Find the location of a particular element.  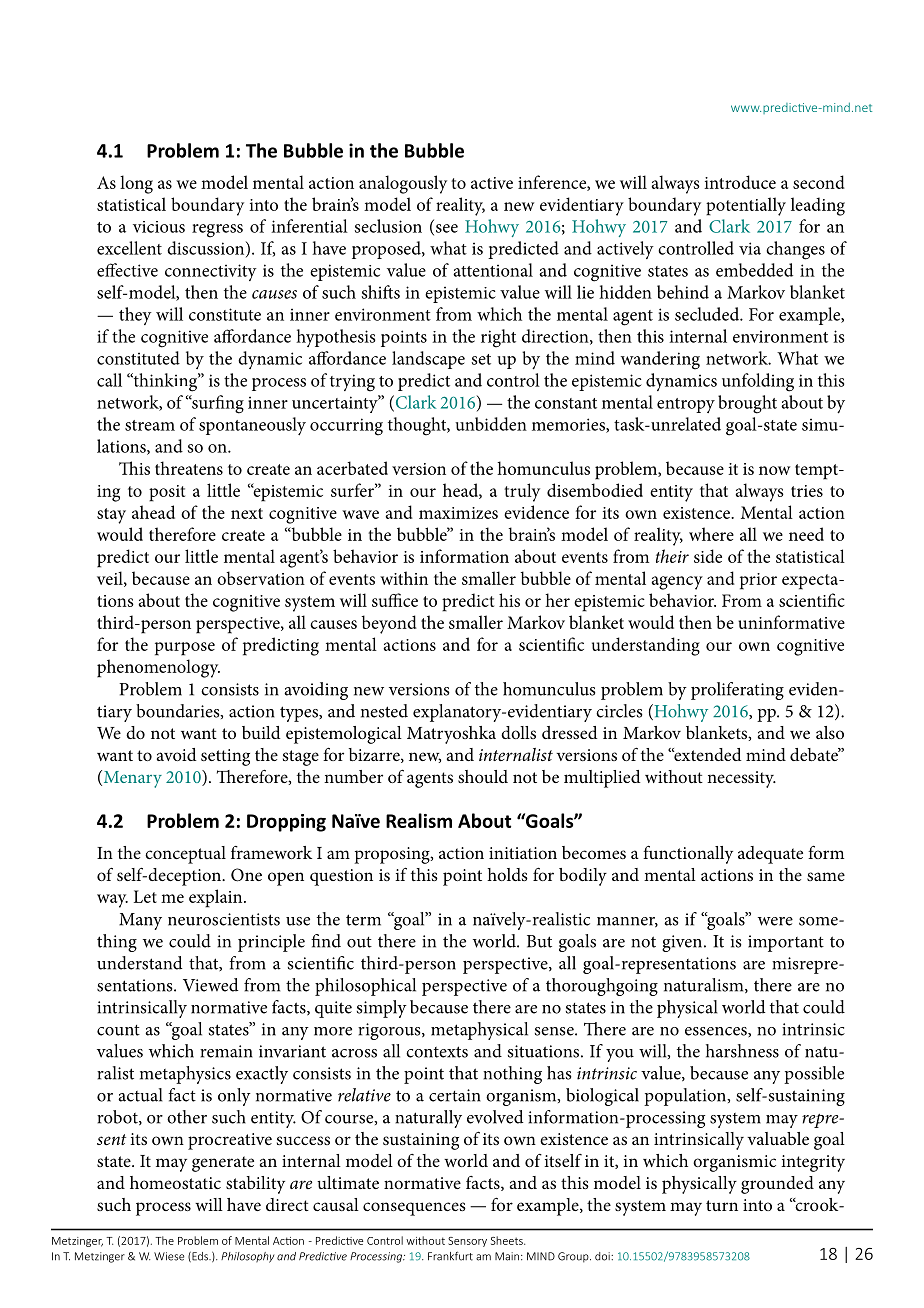

see is located at coordinates (447, 228).
